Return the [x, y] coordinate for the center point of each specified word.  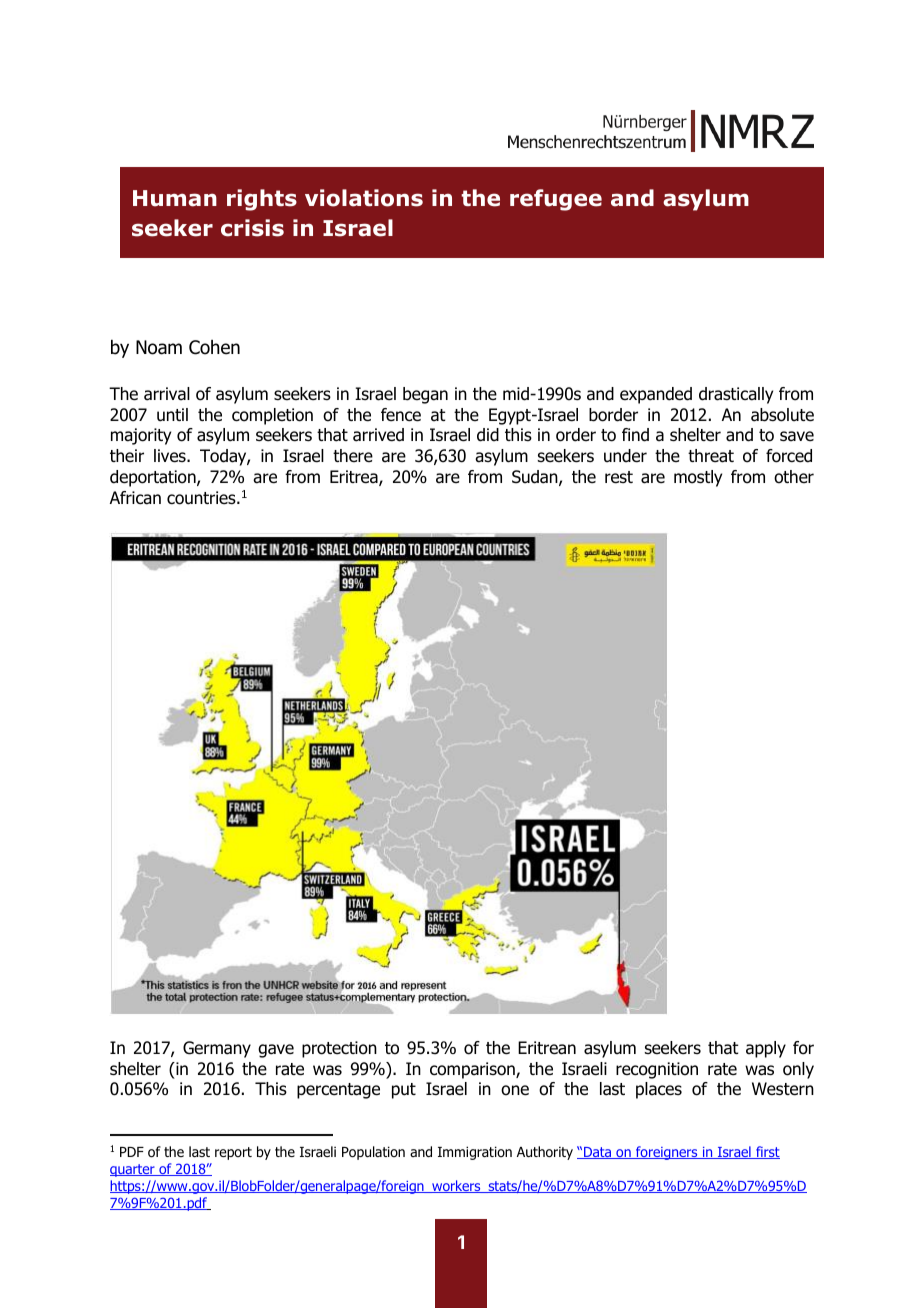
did [488, 435]
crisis [252, 228]
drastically [736, 395]
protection [339, 1049]
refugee [556, 200]
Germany [217, 1049]
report [233, 1153]
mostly [698, 478]
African [135, 498]
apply [766, 1049]
